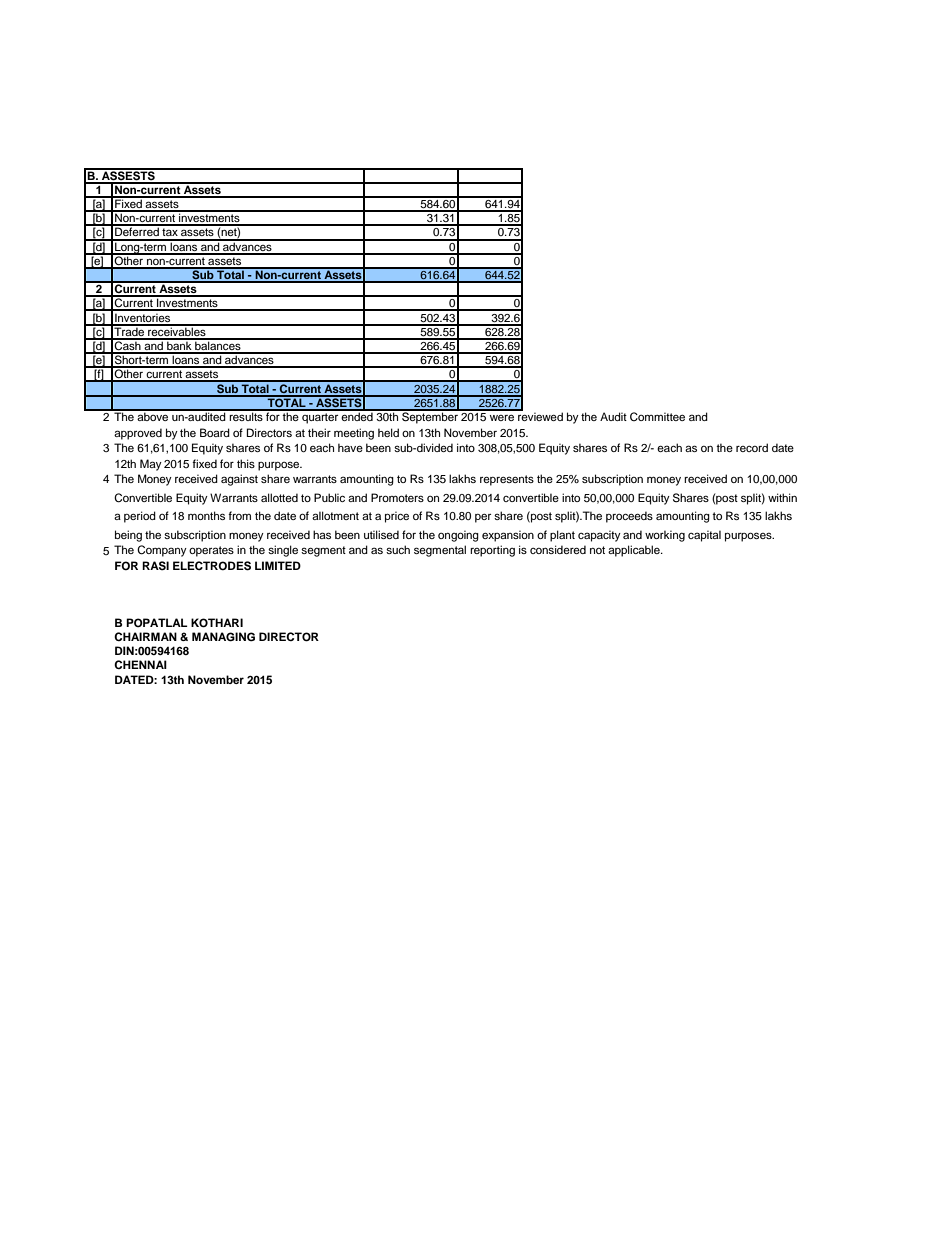  What do you see at coordinates (507, 480) in the screenshot?
I see `represents` at bounding box center [507, 480].
